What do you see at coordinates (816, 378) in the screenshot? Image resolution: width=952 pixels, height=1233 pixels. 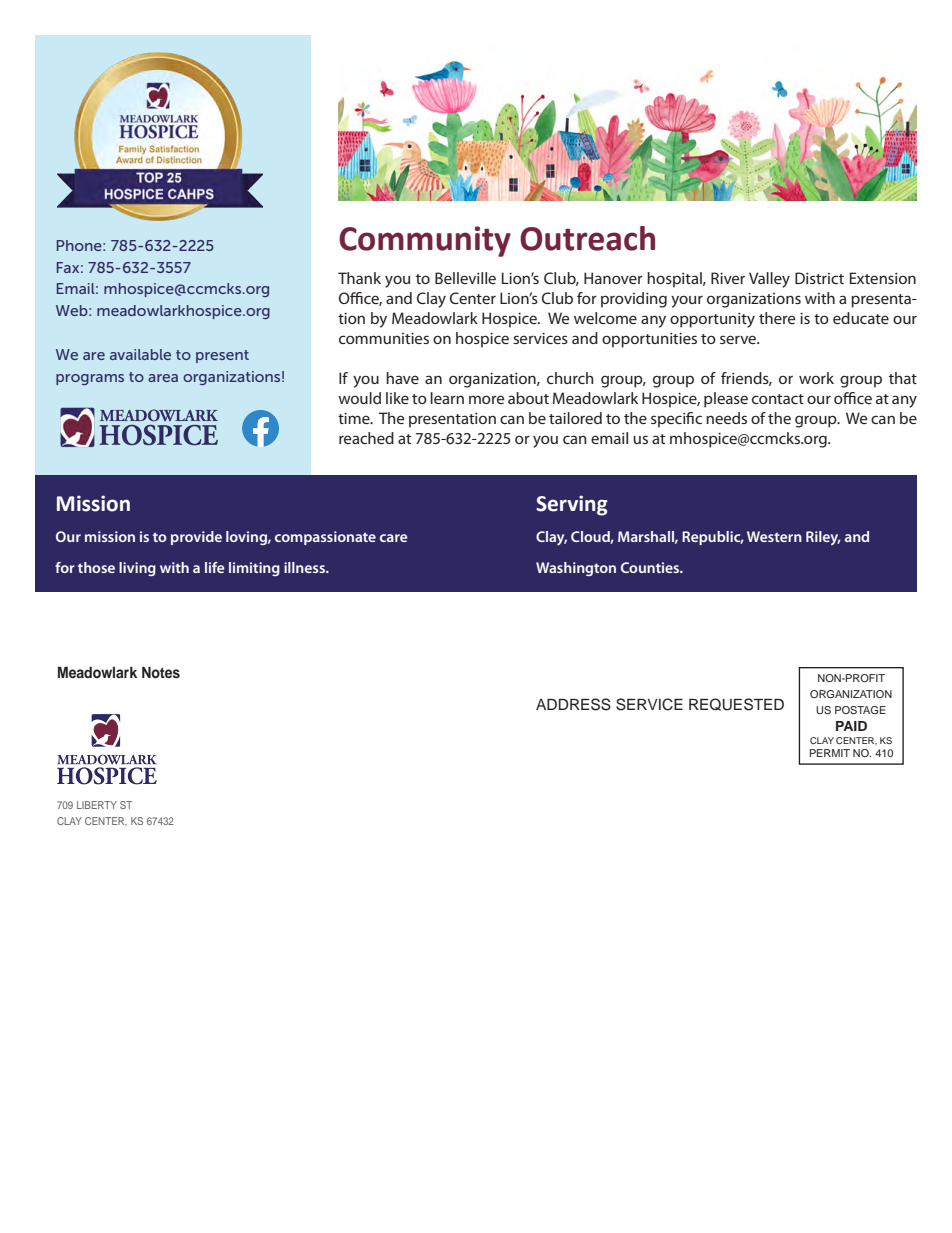 I see `work` at bounding box center [816, 378].
